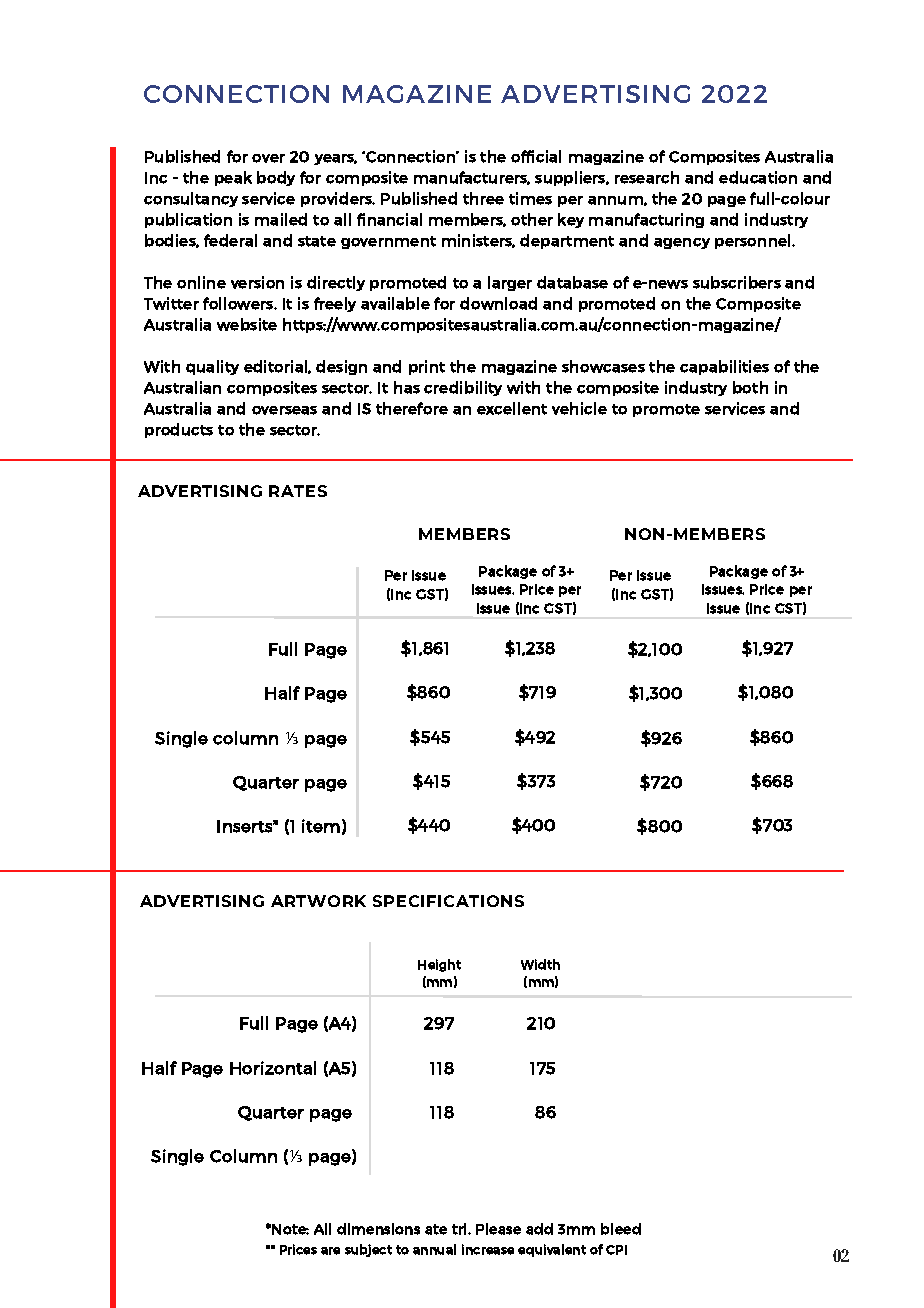  Describe the element at coordinates (621, 1229) in the document. I see `bleed` at that location.
